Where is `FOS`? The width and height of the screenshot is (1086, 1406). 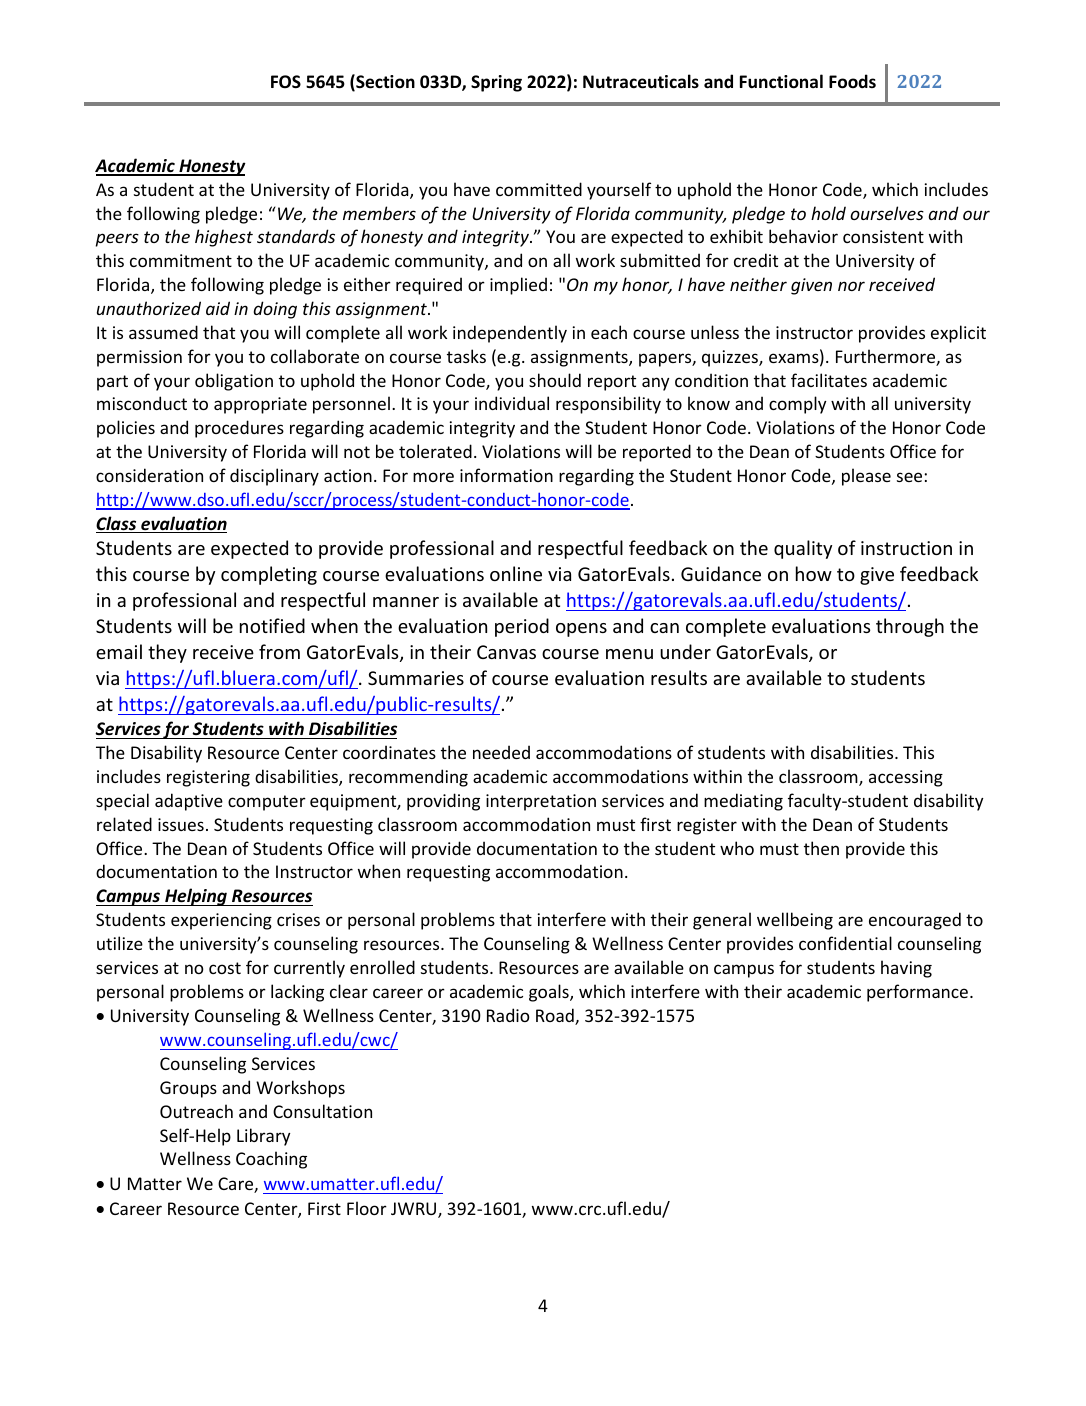 FOS is located at coordinates (286, 81).
